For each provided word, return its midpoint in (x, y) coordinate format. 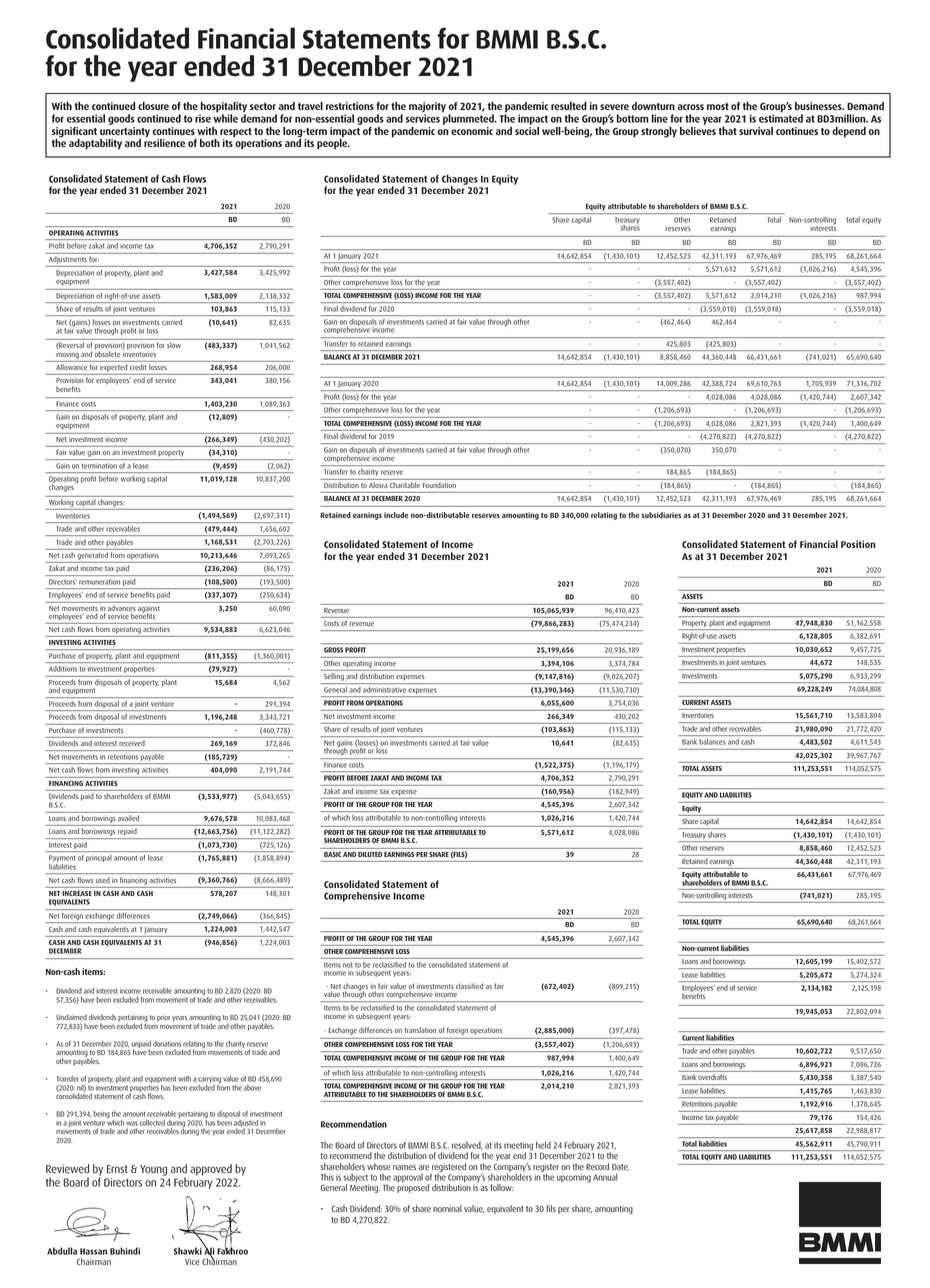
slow (174, 345)
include (396, 515)
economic (472, 131)
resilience (164, 142)
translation (420, 1030)
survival (756, 131)
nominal (447, 1208)
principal (99, 858)
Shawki (188, 1251)
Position (858, 544)
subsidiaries (661, 515)
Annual (605, 1177)
